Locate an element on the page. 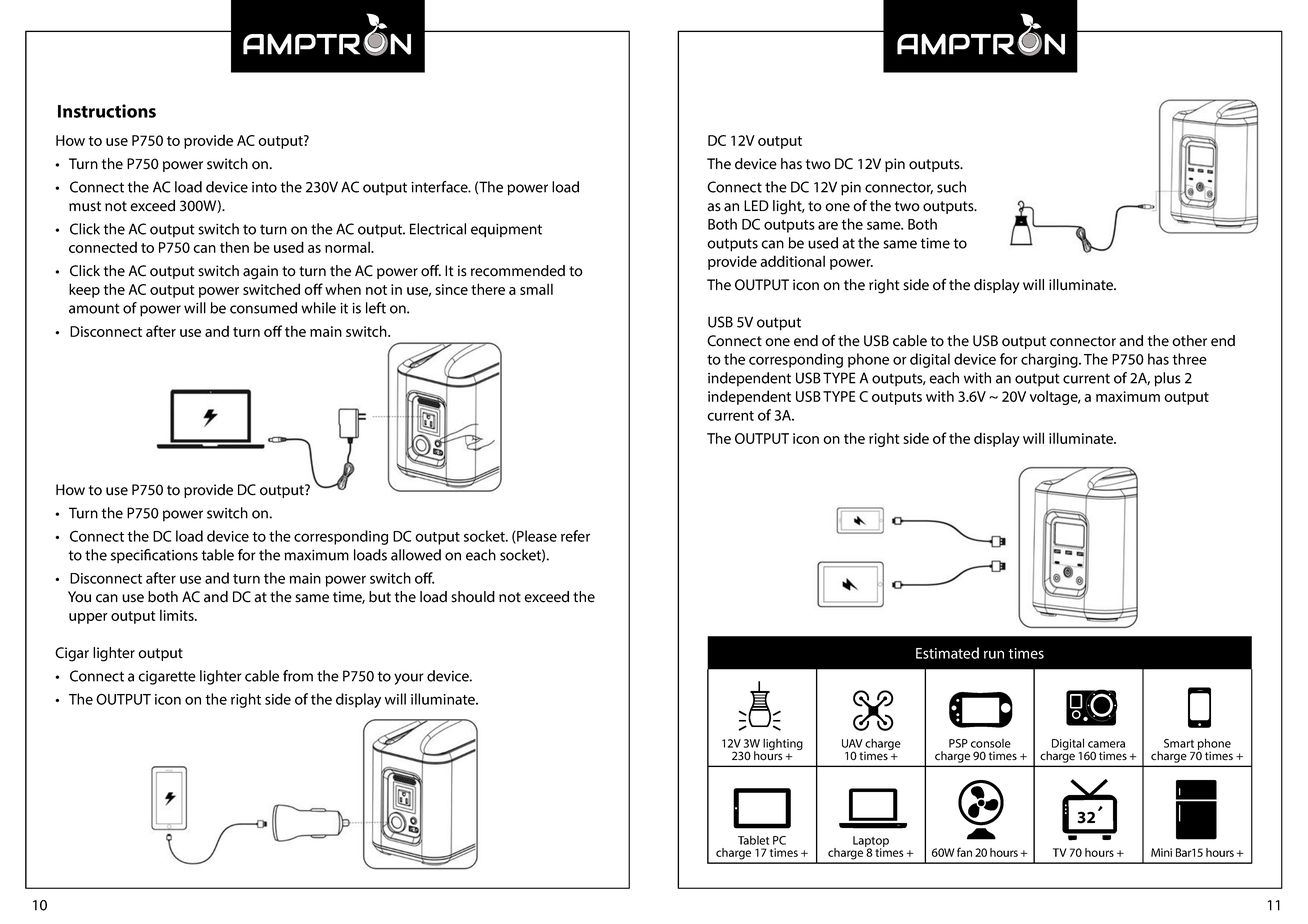  such is located at coordinates (951, 187).
